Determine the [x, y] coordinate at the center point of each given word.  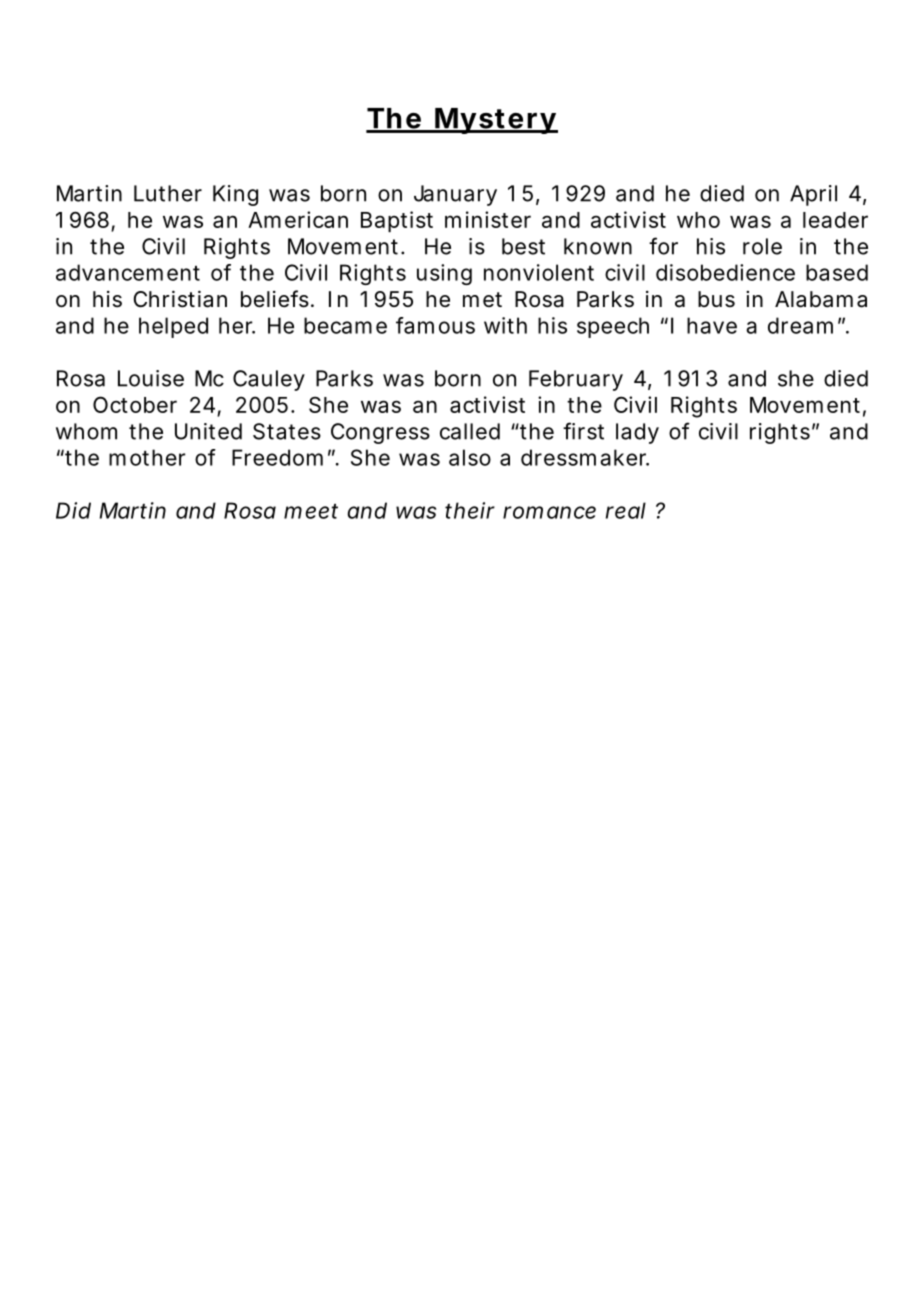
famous [435, 325]
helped [173, 327]
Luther [168, 193]
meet [311, 511]
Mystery [495, 121]
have [712, 325]
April [813, 195]
